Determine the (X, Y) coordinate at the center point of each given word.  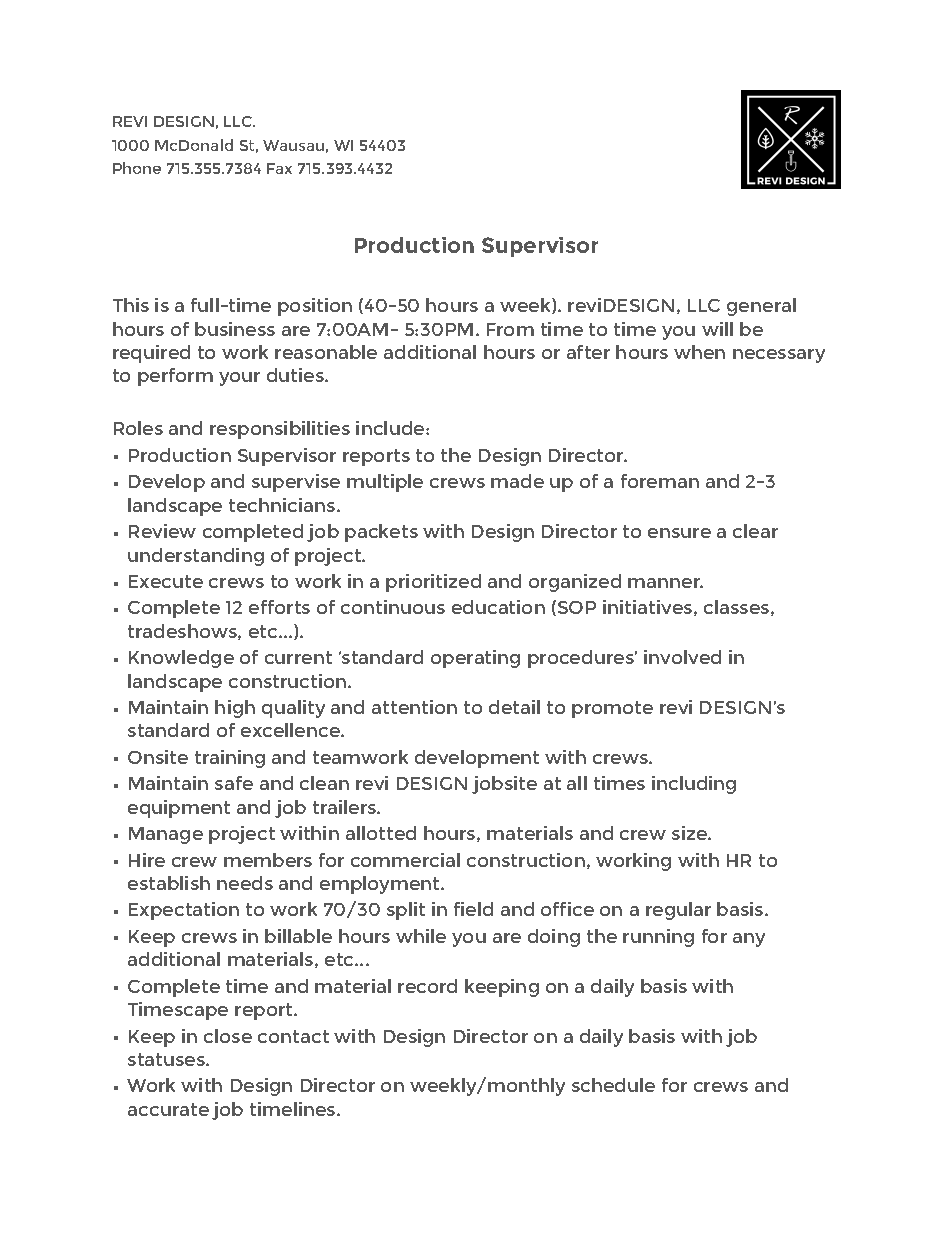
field (473, 909)
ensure (679, 533)
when (699, 352)
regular (678, 911)
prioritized (433, 583)
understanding (196, 557)
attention (414, 707)
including (694, 785)
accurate (168, 1109)
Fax (279, 168)
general (761, 307)
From (510, 329)
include (391, 428)
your (239, 379)
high (235, 709)
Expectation (184, 911)
